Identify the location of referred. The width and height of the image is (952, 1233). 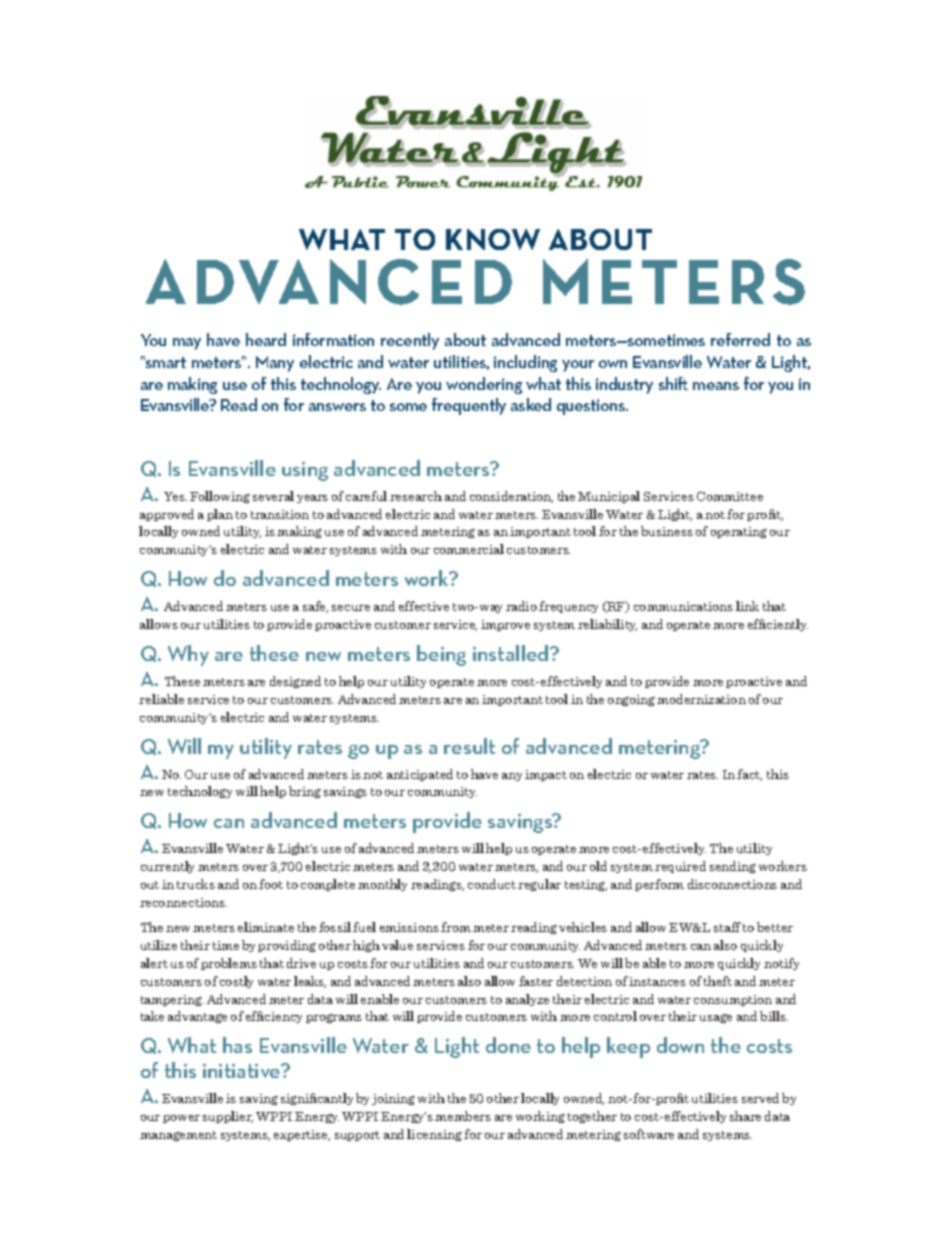
(740, 339).
